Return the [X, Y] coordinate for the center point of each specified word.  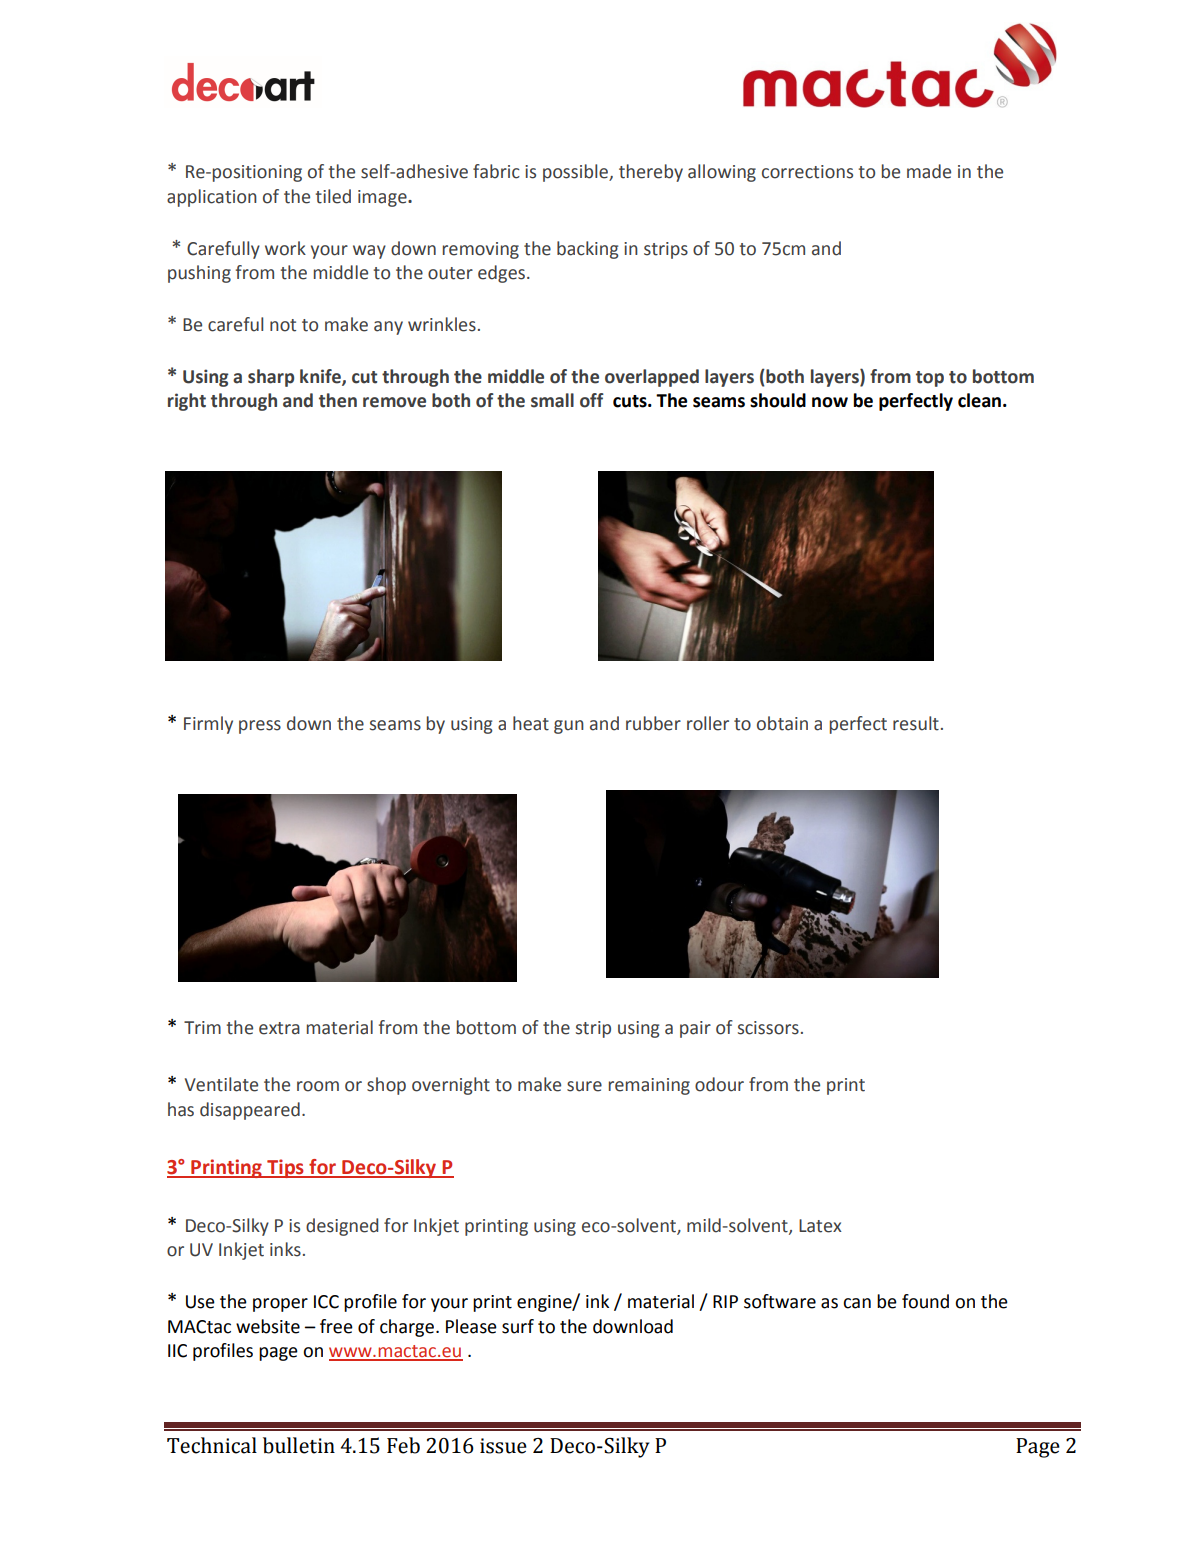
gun [569, 727]
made [929, 171]
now [830, 402]
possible [576, 173]
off [592, 400]
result [916, 723]
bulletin [299, 1445]
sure [584, 1086]
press [260, 727]
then [338, 400]
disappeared [250, 1111]
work [285, 248]
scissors [768, 1028]
